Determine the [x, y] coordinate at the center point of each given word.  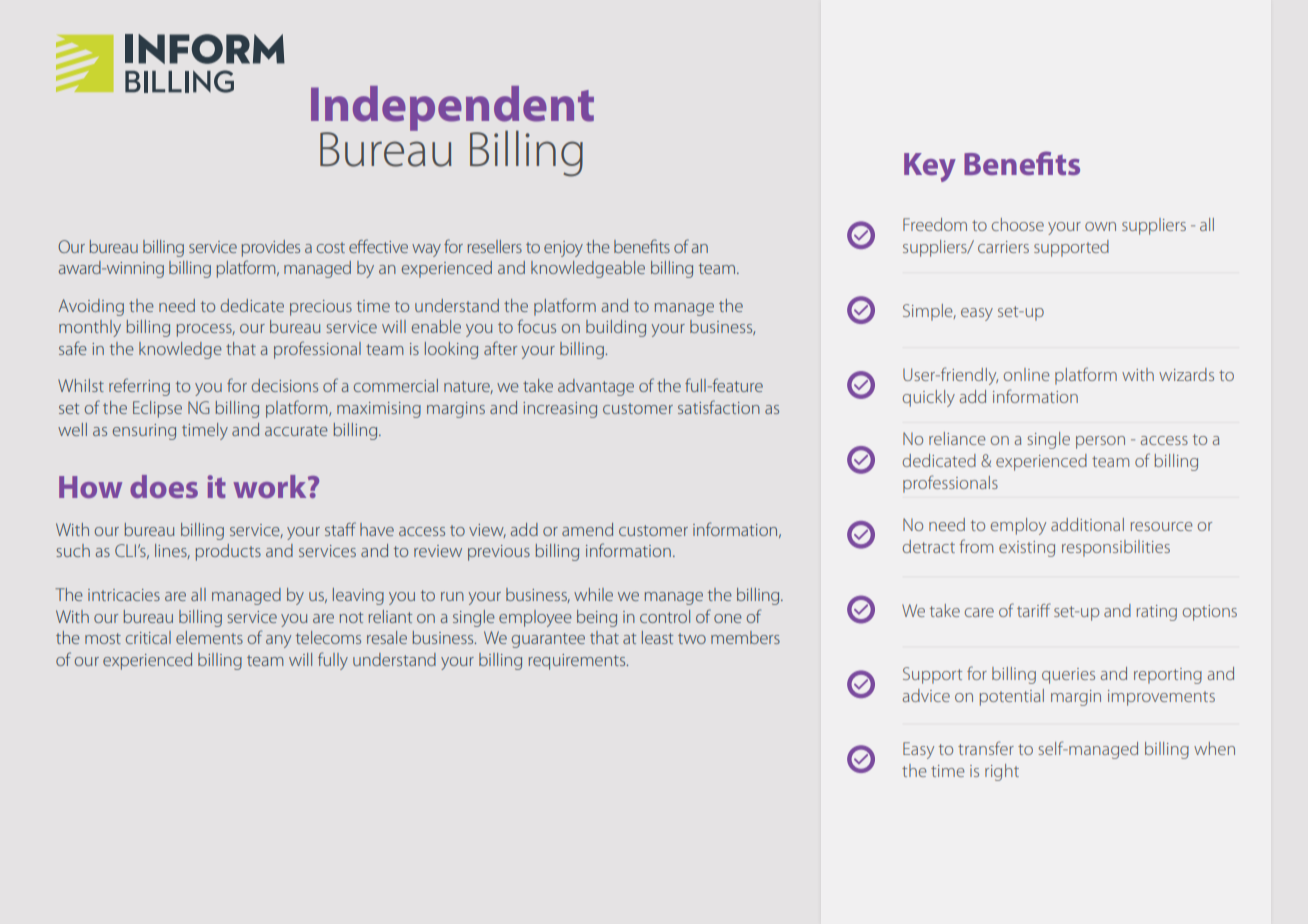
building [616, 328]
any [278, 641]
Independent [452, 109]
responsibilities [1116, 548]
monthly [90, 328]
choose [1018, 224]
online [1027, 374]
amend [587, 529]
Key [930, 167]
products [228, 552]
